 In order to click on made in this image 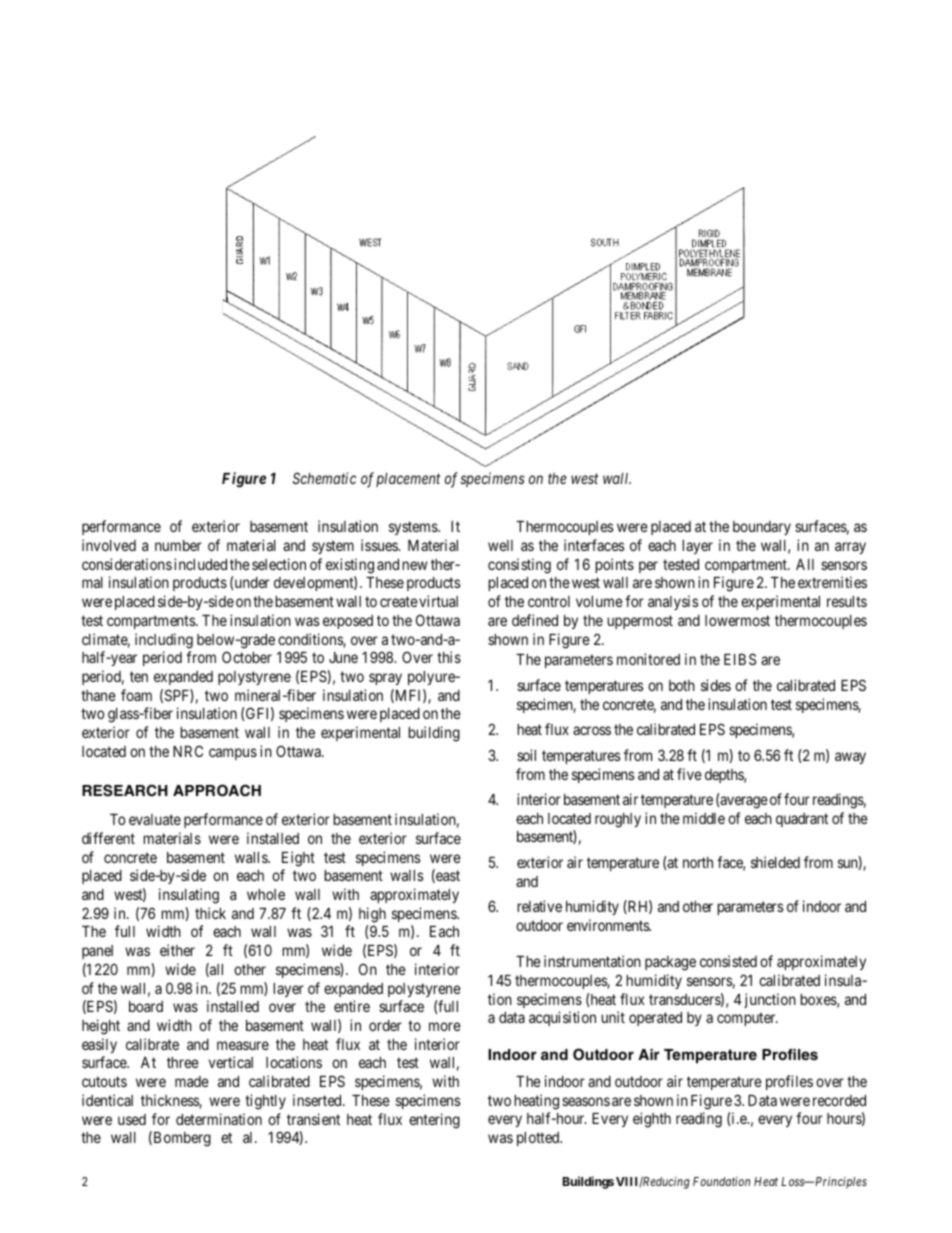, I will do `click(192, 1081)`.
